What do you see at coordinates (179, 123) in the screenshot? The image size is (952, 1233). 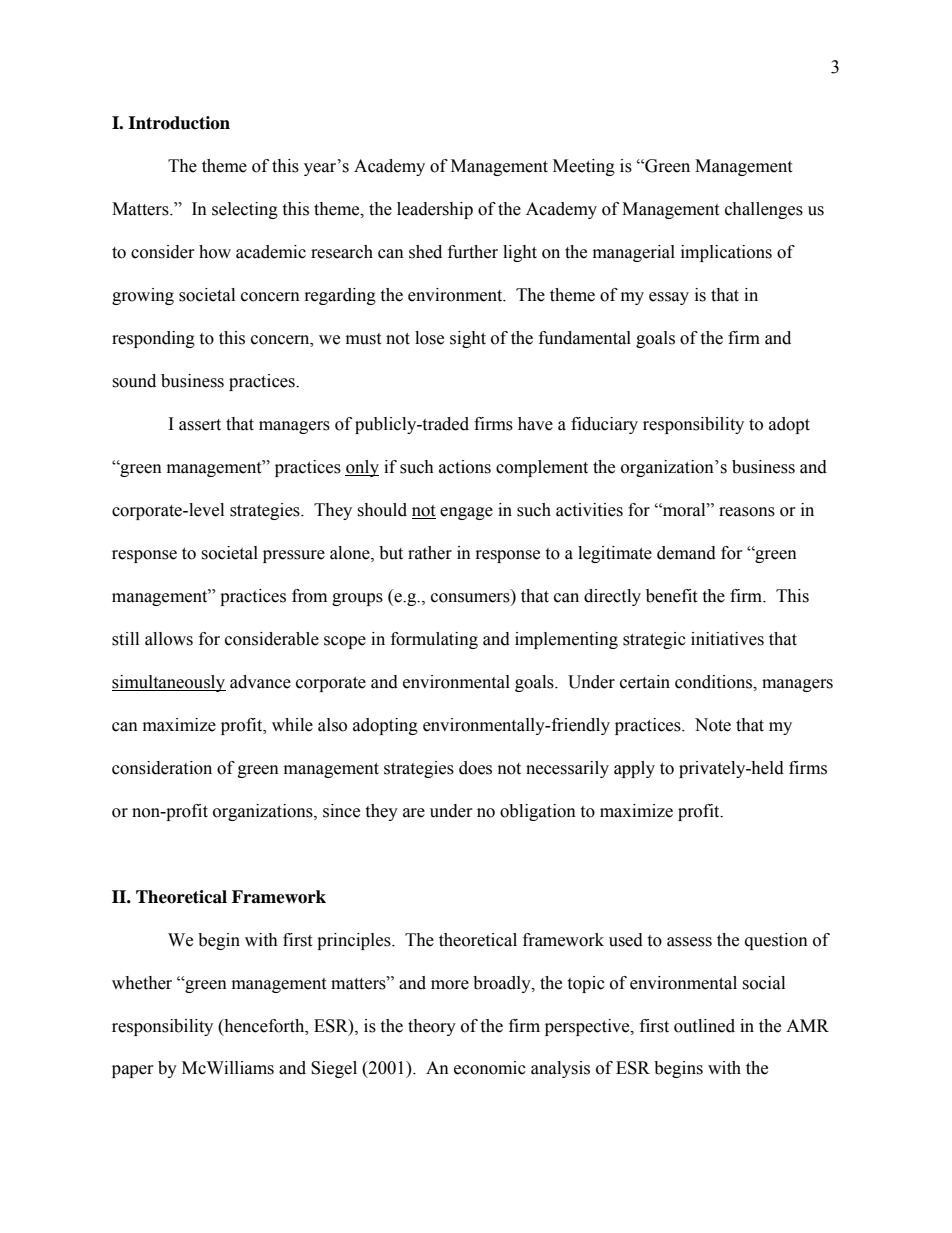 I see `Introduction` at bounding box center [179, 123].
